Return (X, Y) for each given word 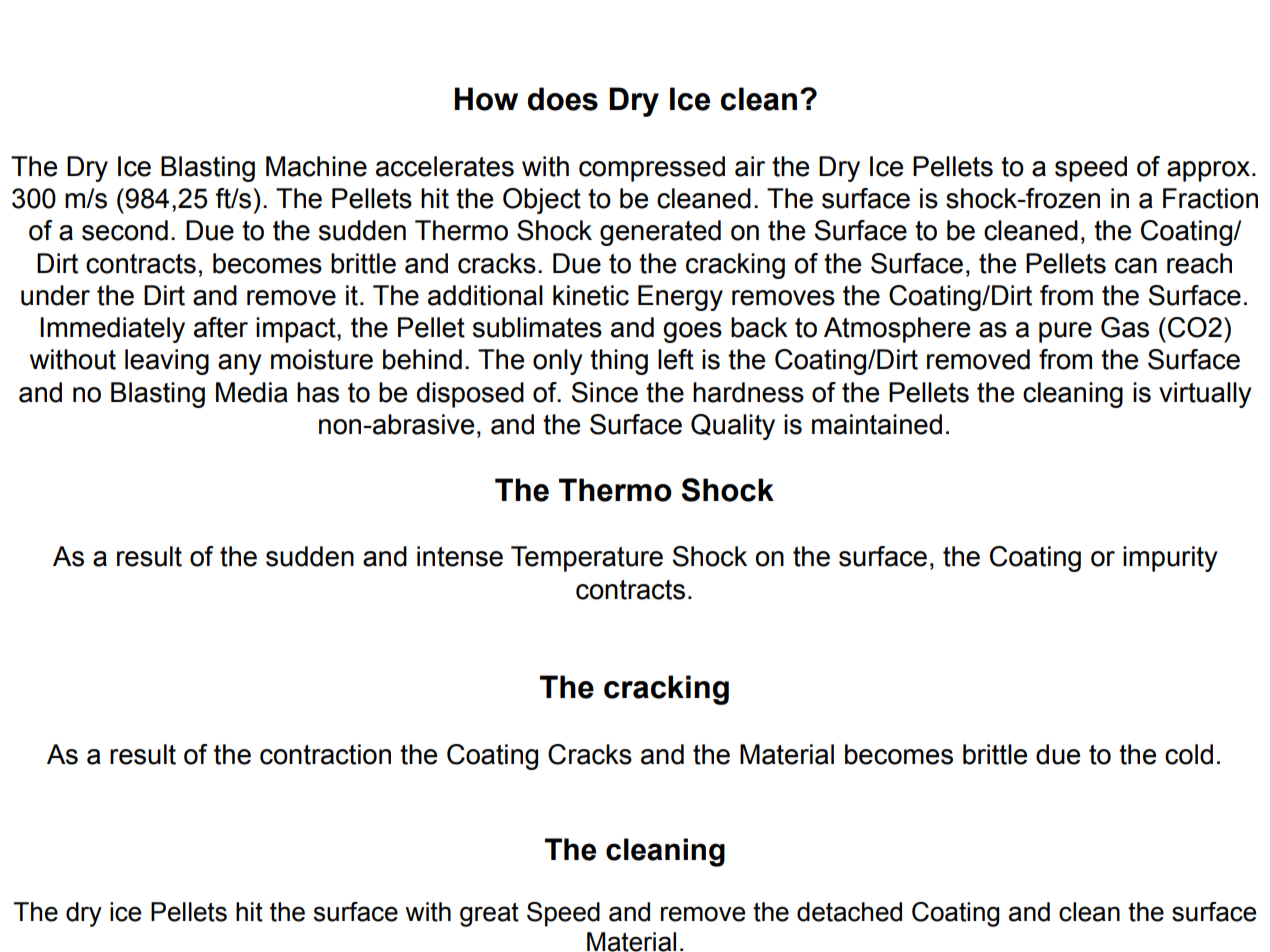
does (563, 99)
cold (1189, 754)
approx (1208, 171)
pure (1065, 332)
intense (460, 556)
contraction (325, 754)
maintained (877, 424)
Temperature (587, 559)
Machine (316, 166)
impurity (1170, 559)
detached (849, 912)
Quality (733, 427)
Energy (680, 298)
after (221, 327)
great (489, 914)
